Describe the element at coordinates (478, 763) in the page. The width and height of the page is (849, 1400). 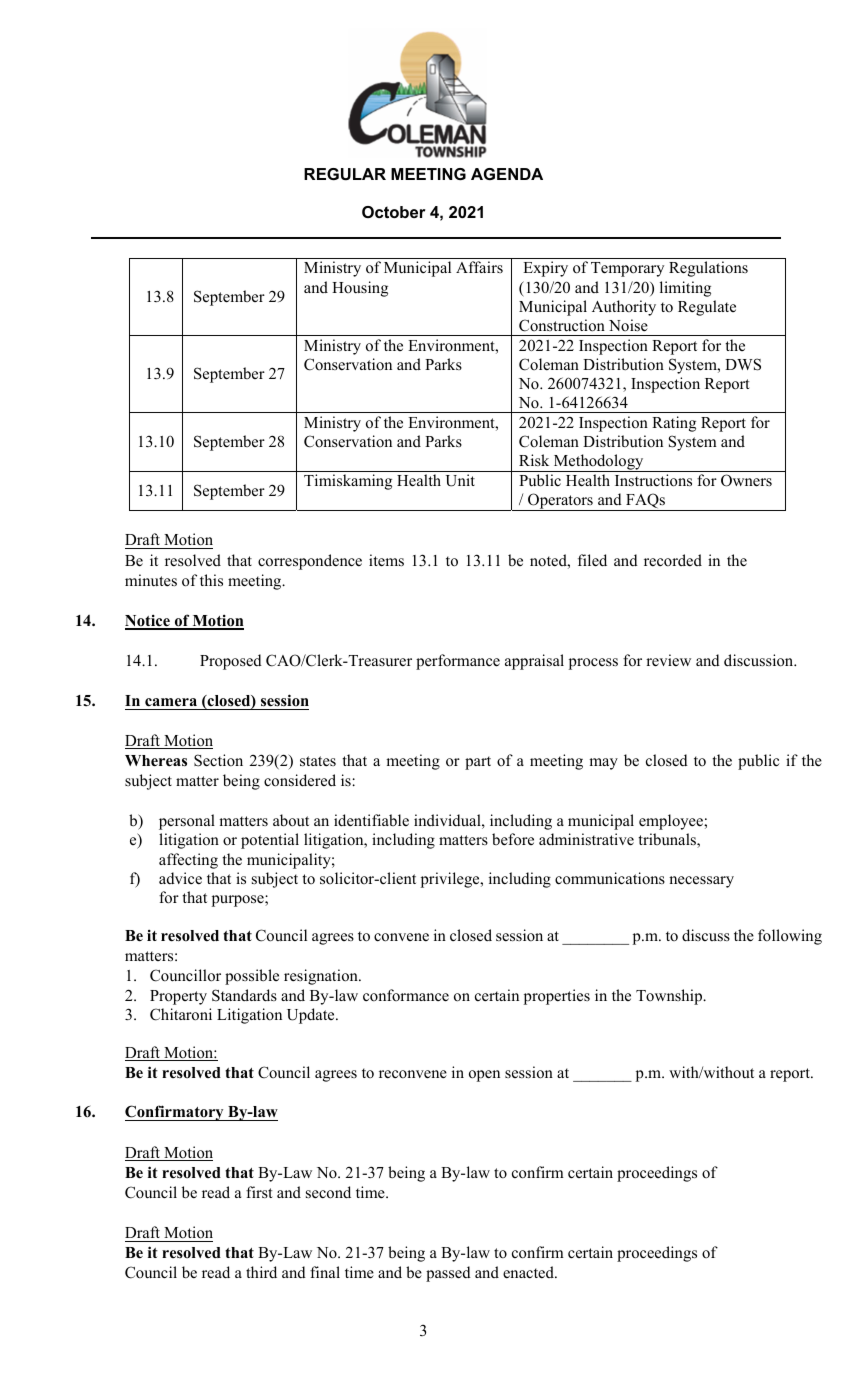
I see `part` at that location.
